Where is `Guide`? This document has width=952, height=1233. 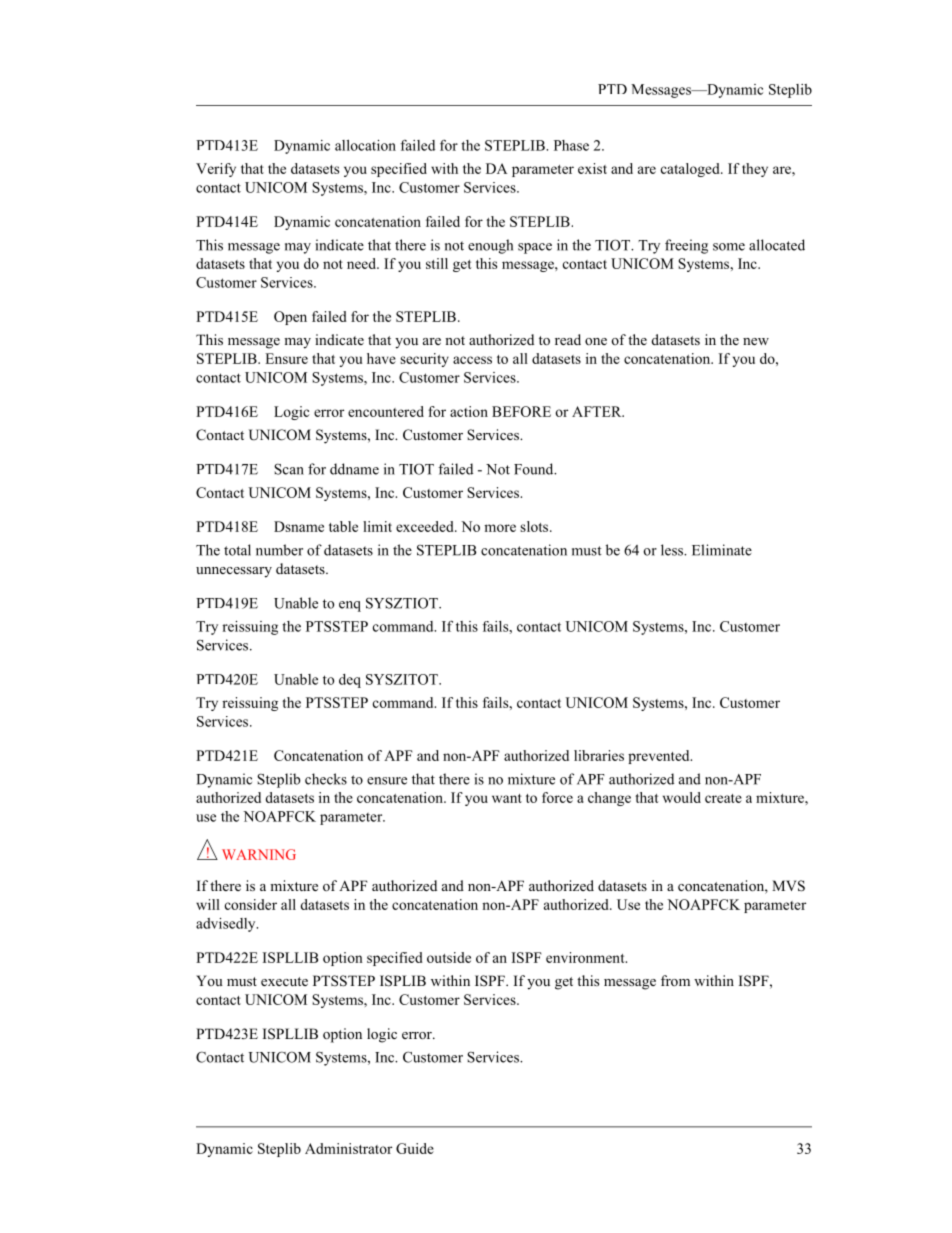
Guide is located at coordinates (415, 1148).
